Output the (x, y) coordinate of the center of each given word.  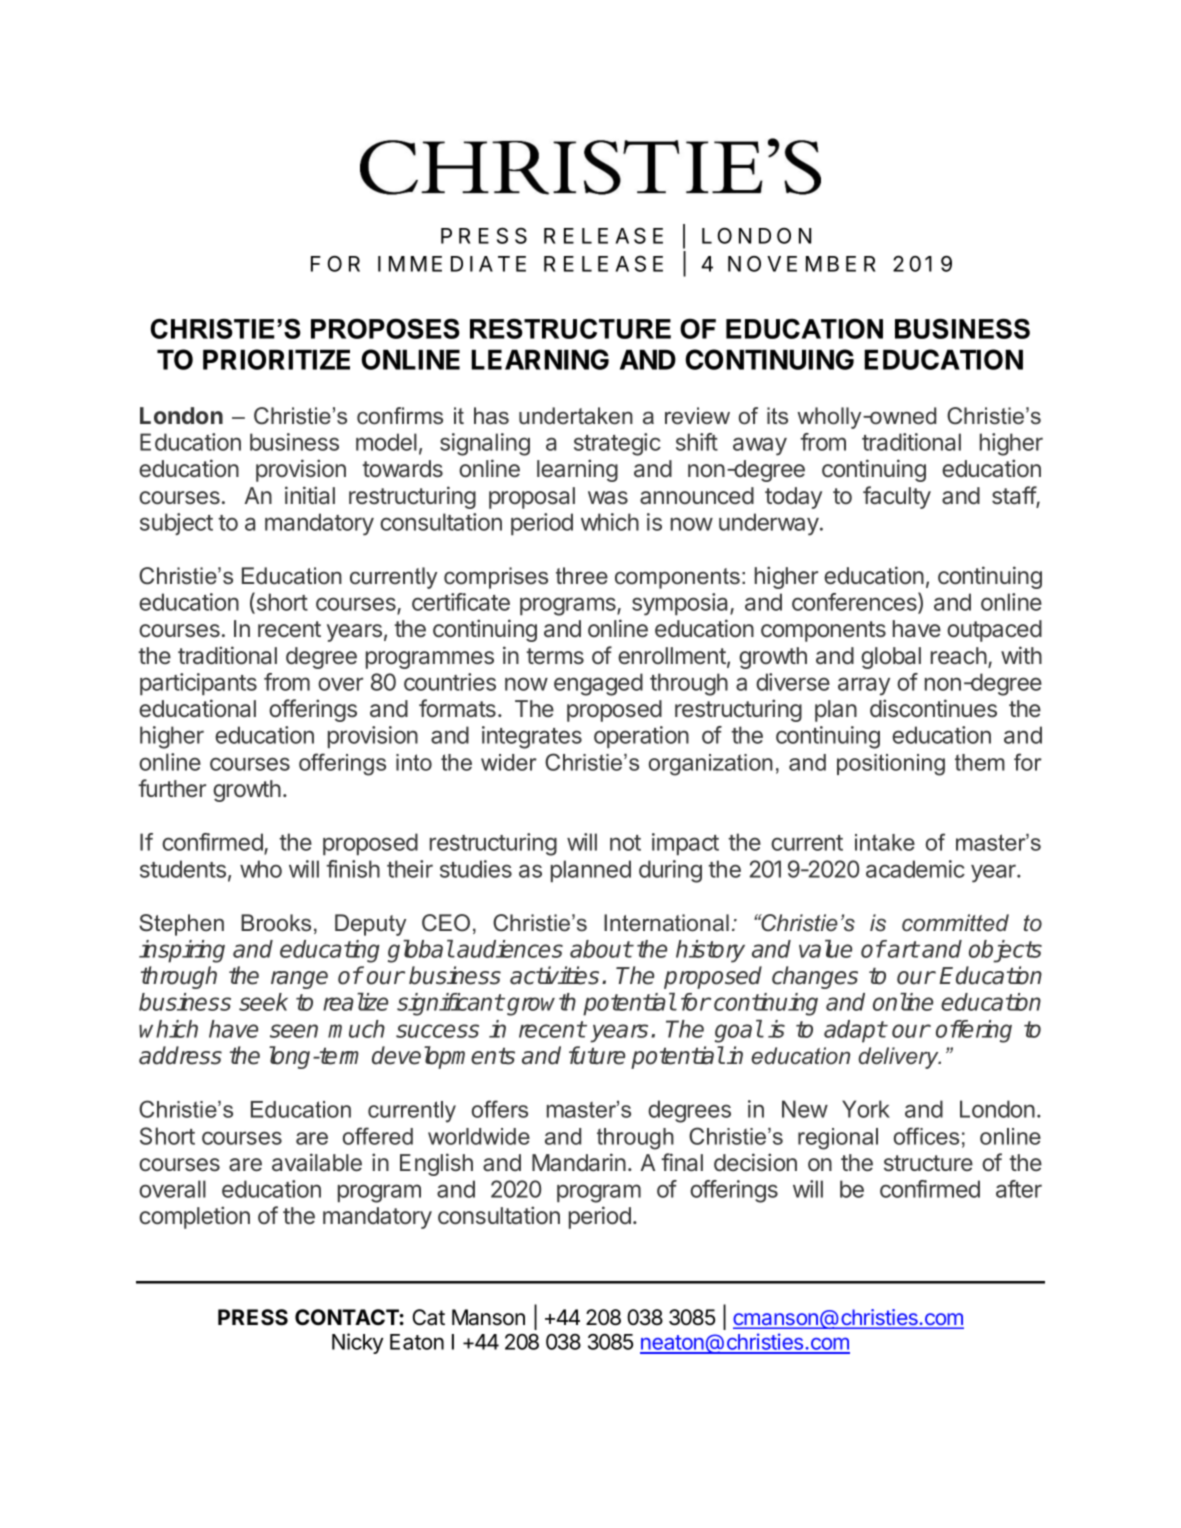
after (1019, 1189)
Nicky (357, 1343)
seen (294, 1031)
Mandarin (579, 1162)
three (582, 576)
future (597, 1055)
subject (176, 524)
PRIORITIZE (276, 359)
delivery (899, 1058)
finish (353, 869)
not (625, 843)
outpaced (994, 631)
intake (885, 842)
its (777, 416)
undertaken (576, 416)
